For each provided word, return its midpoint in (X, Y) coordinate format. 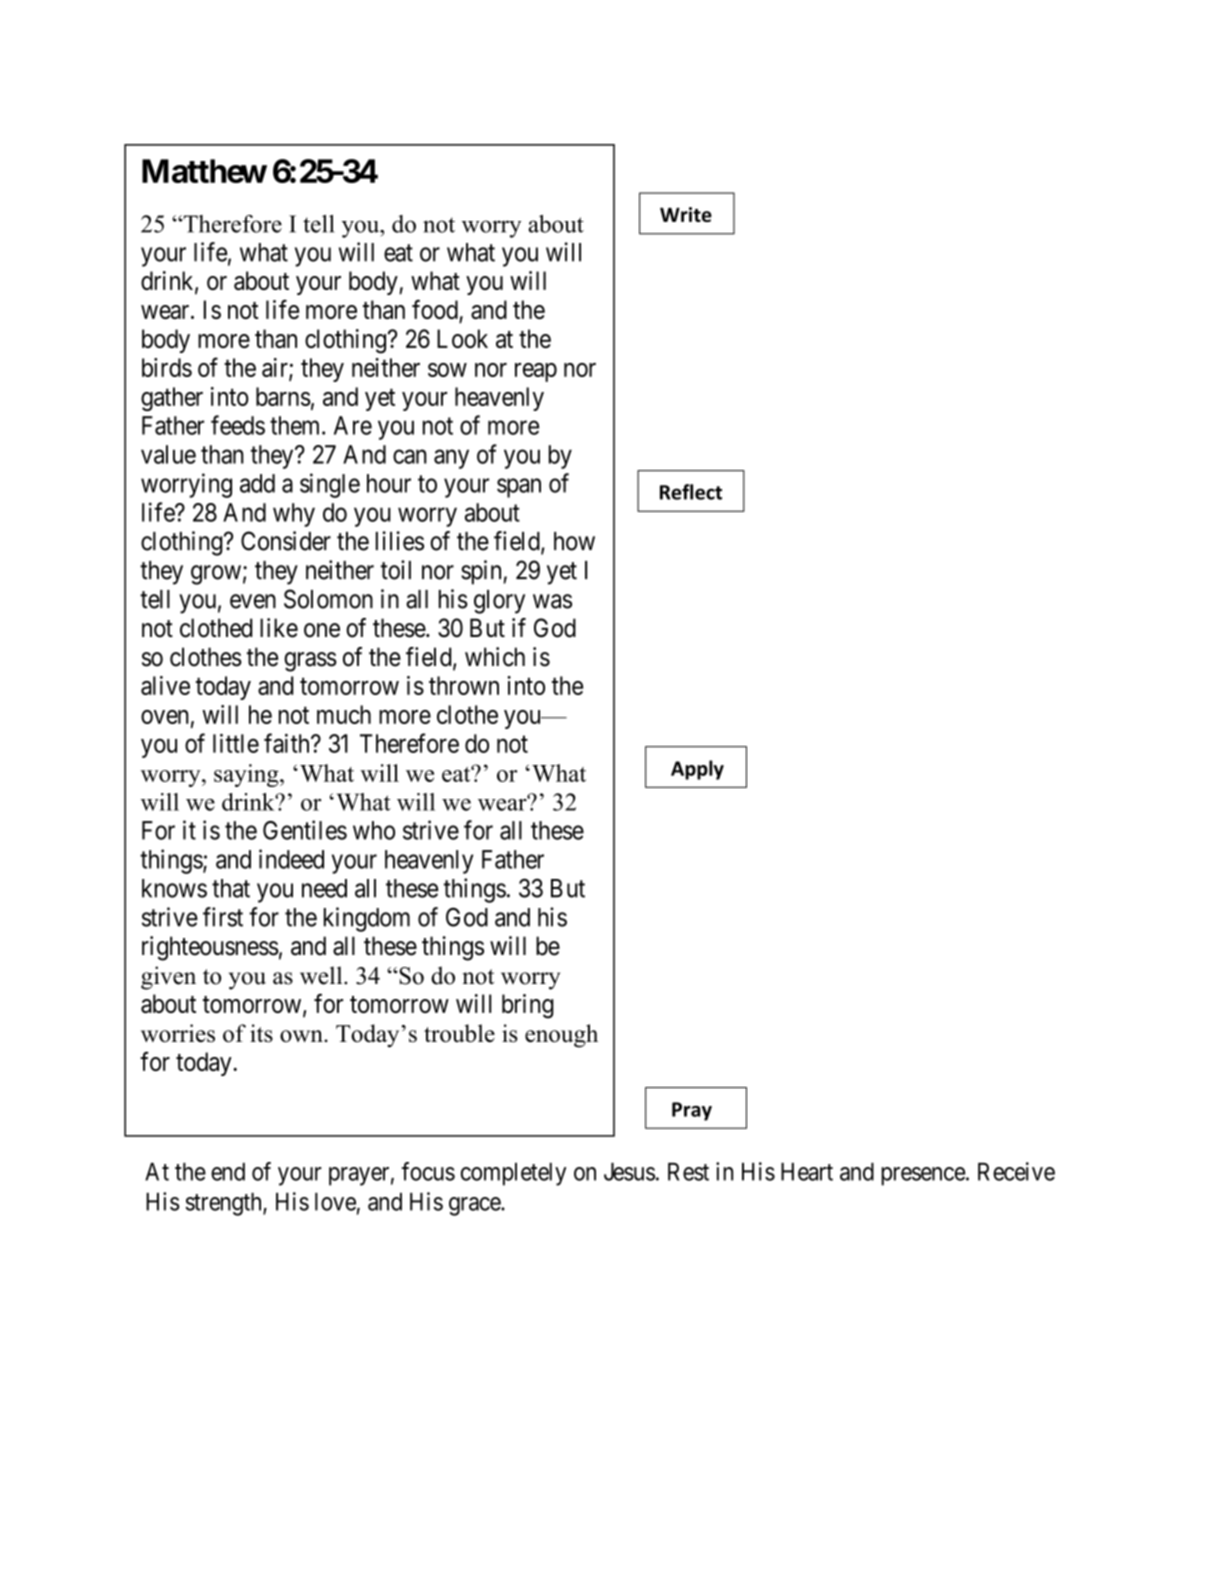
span (519, 488)
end (228, 1172)
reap (536, 372)
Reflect (691, 492)
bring (528, 1006)
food (436, 310)
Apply (697, 770)
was (552, 601)
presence (923, 1176)
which (495, 657)
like (279, 628)
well (322, 975)
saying (247, 775)
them (296, 425)
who (374, 830)
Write (686, 214)
